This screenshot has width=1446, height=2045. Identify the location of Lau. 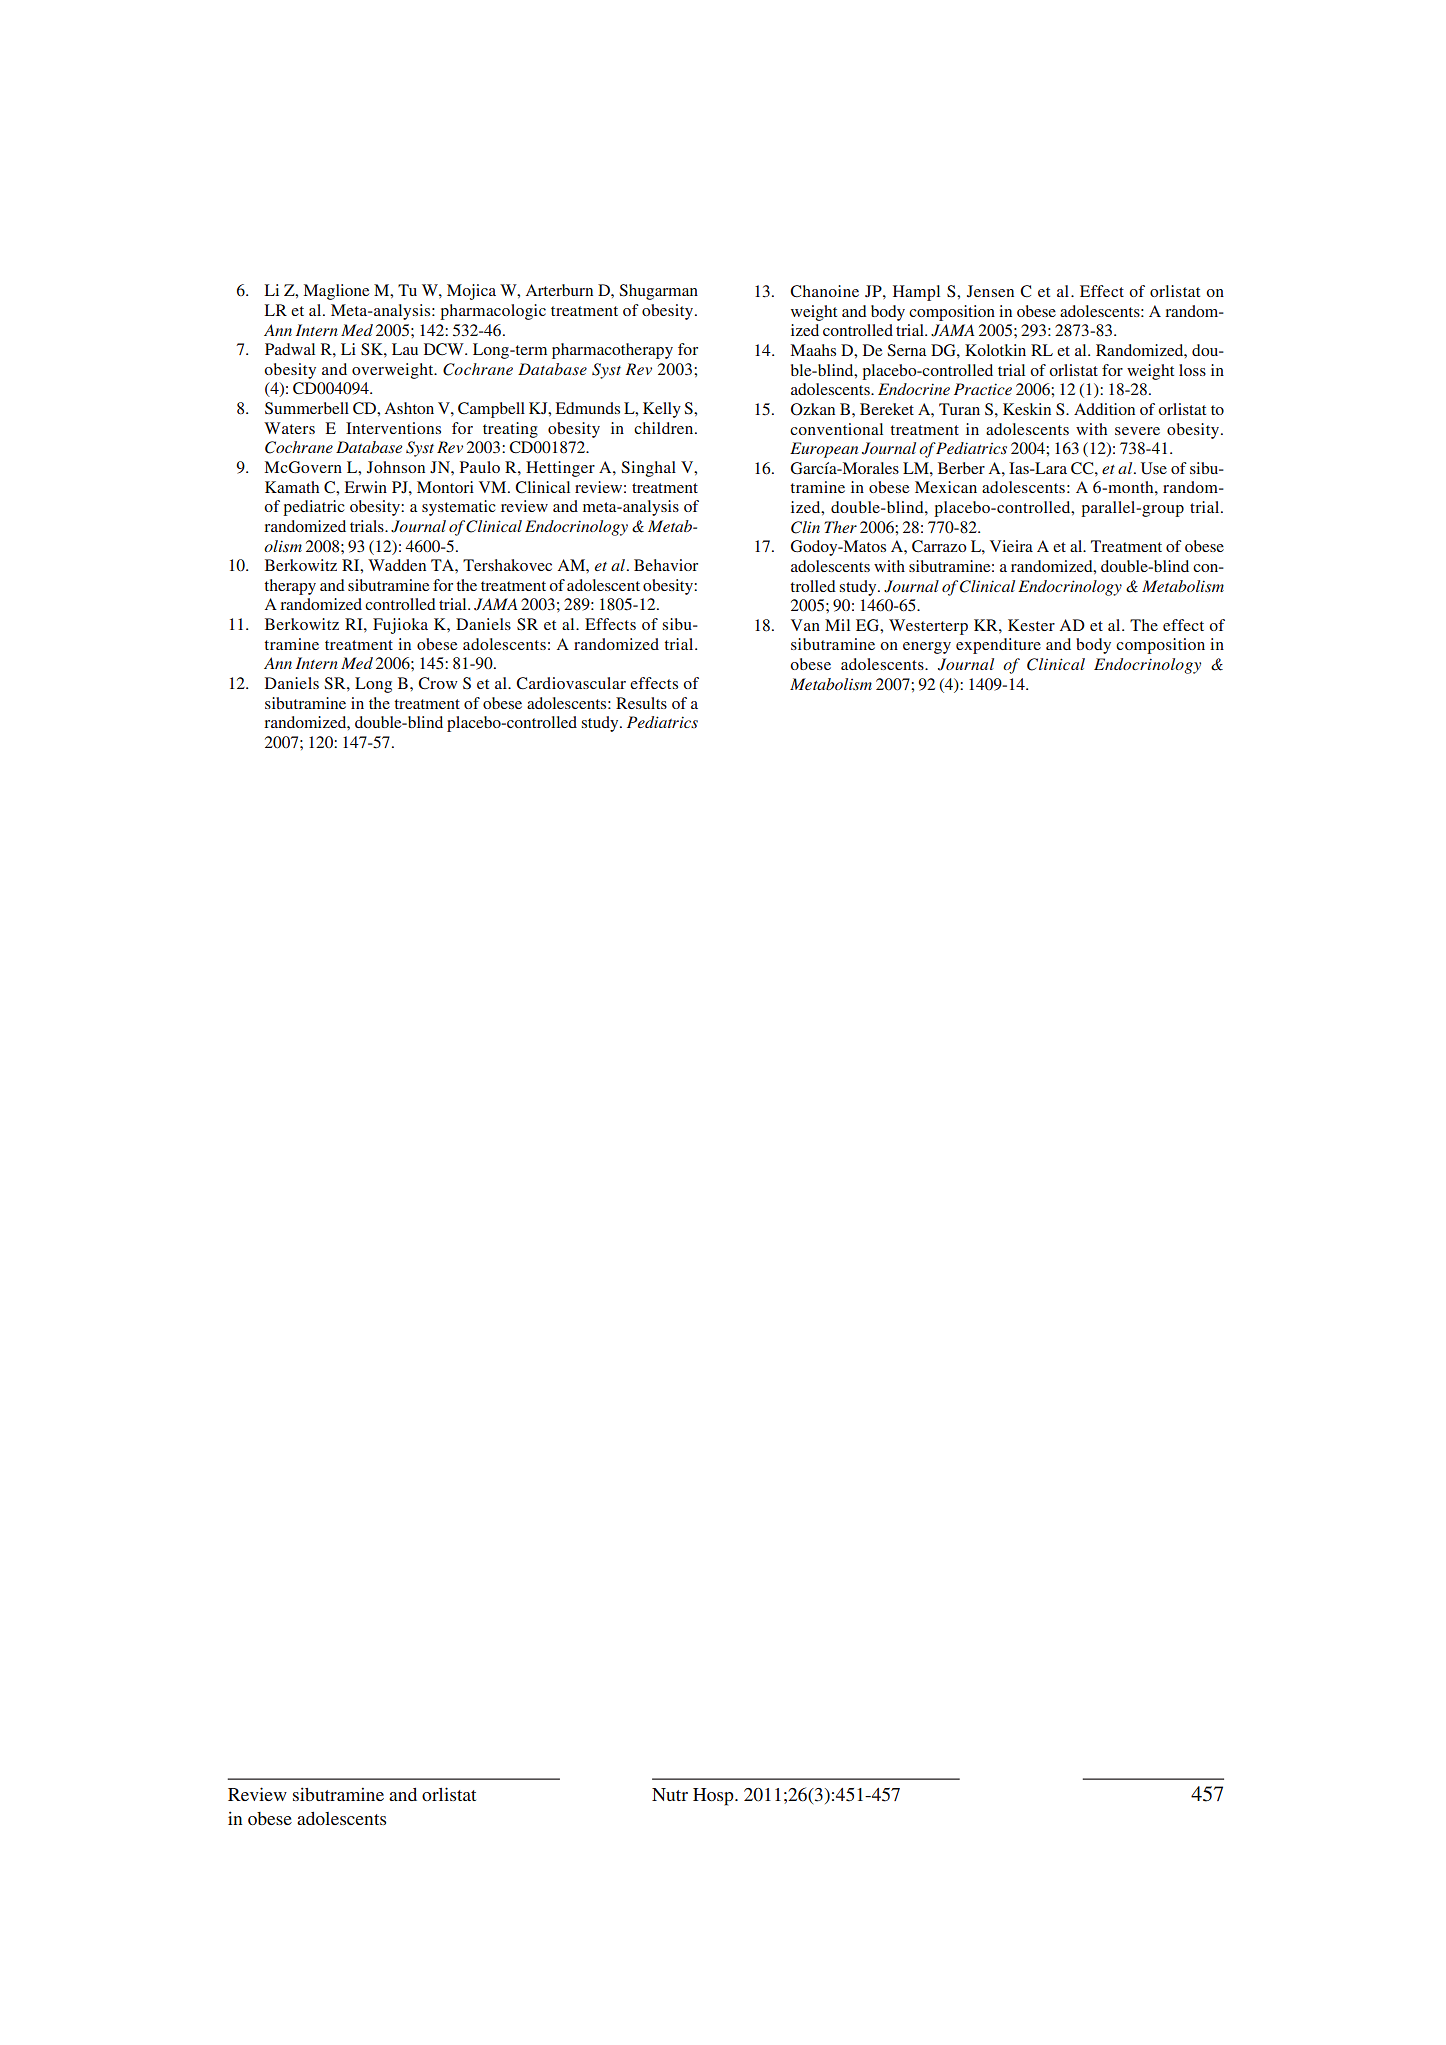
(405, 349).
